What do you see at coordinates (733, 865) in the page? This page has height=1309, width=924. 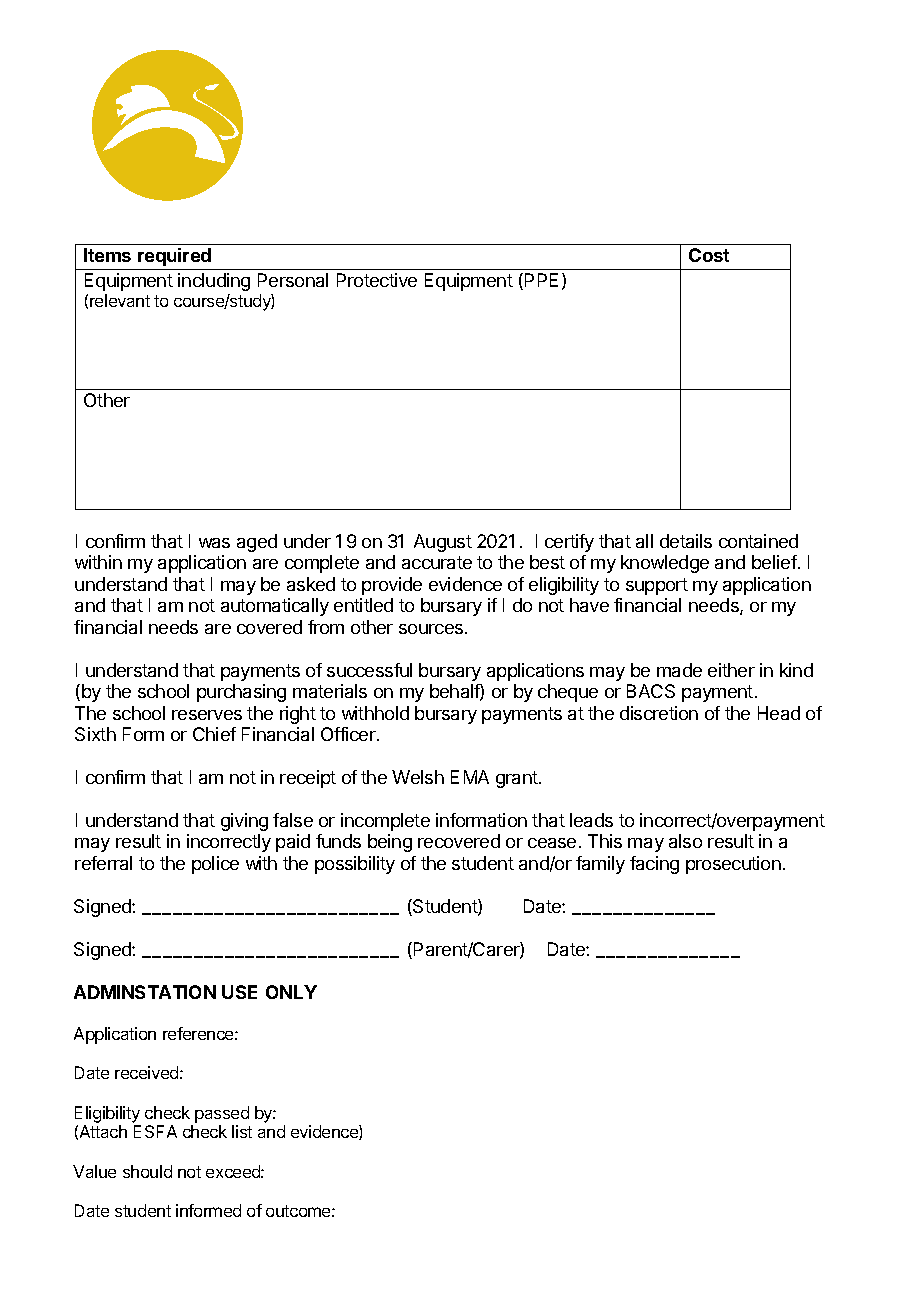 I see `prosecution` at bounding box center [733, 865].
